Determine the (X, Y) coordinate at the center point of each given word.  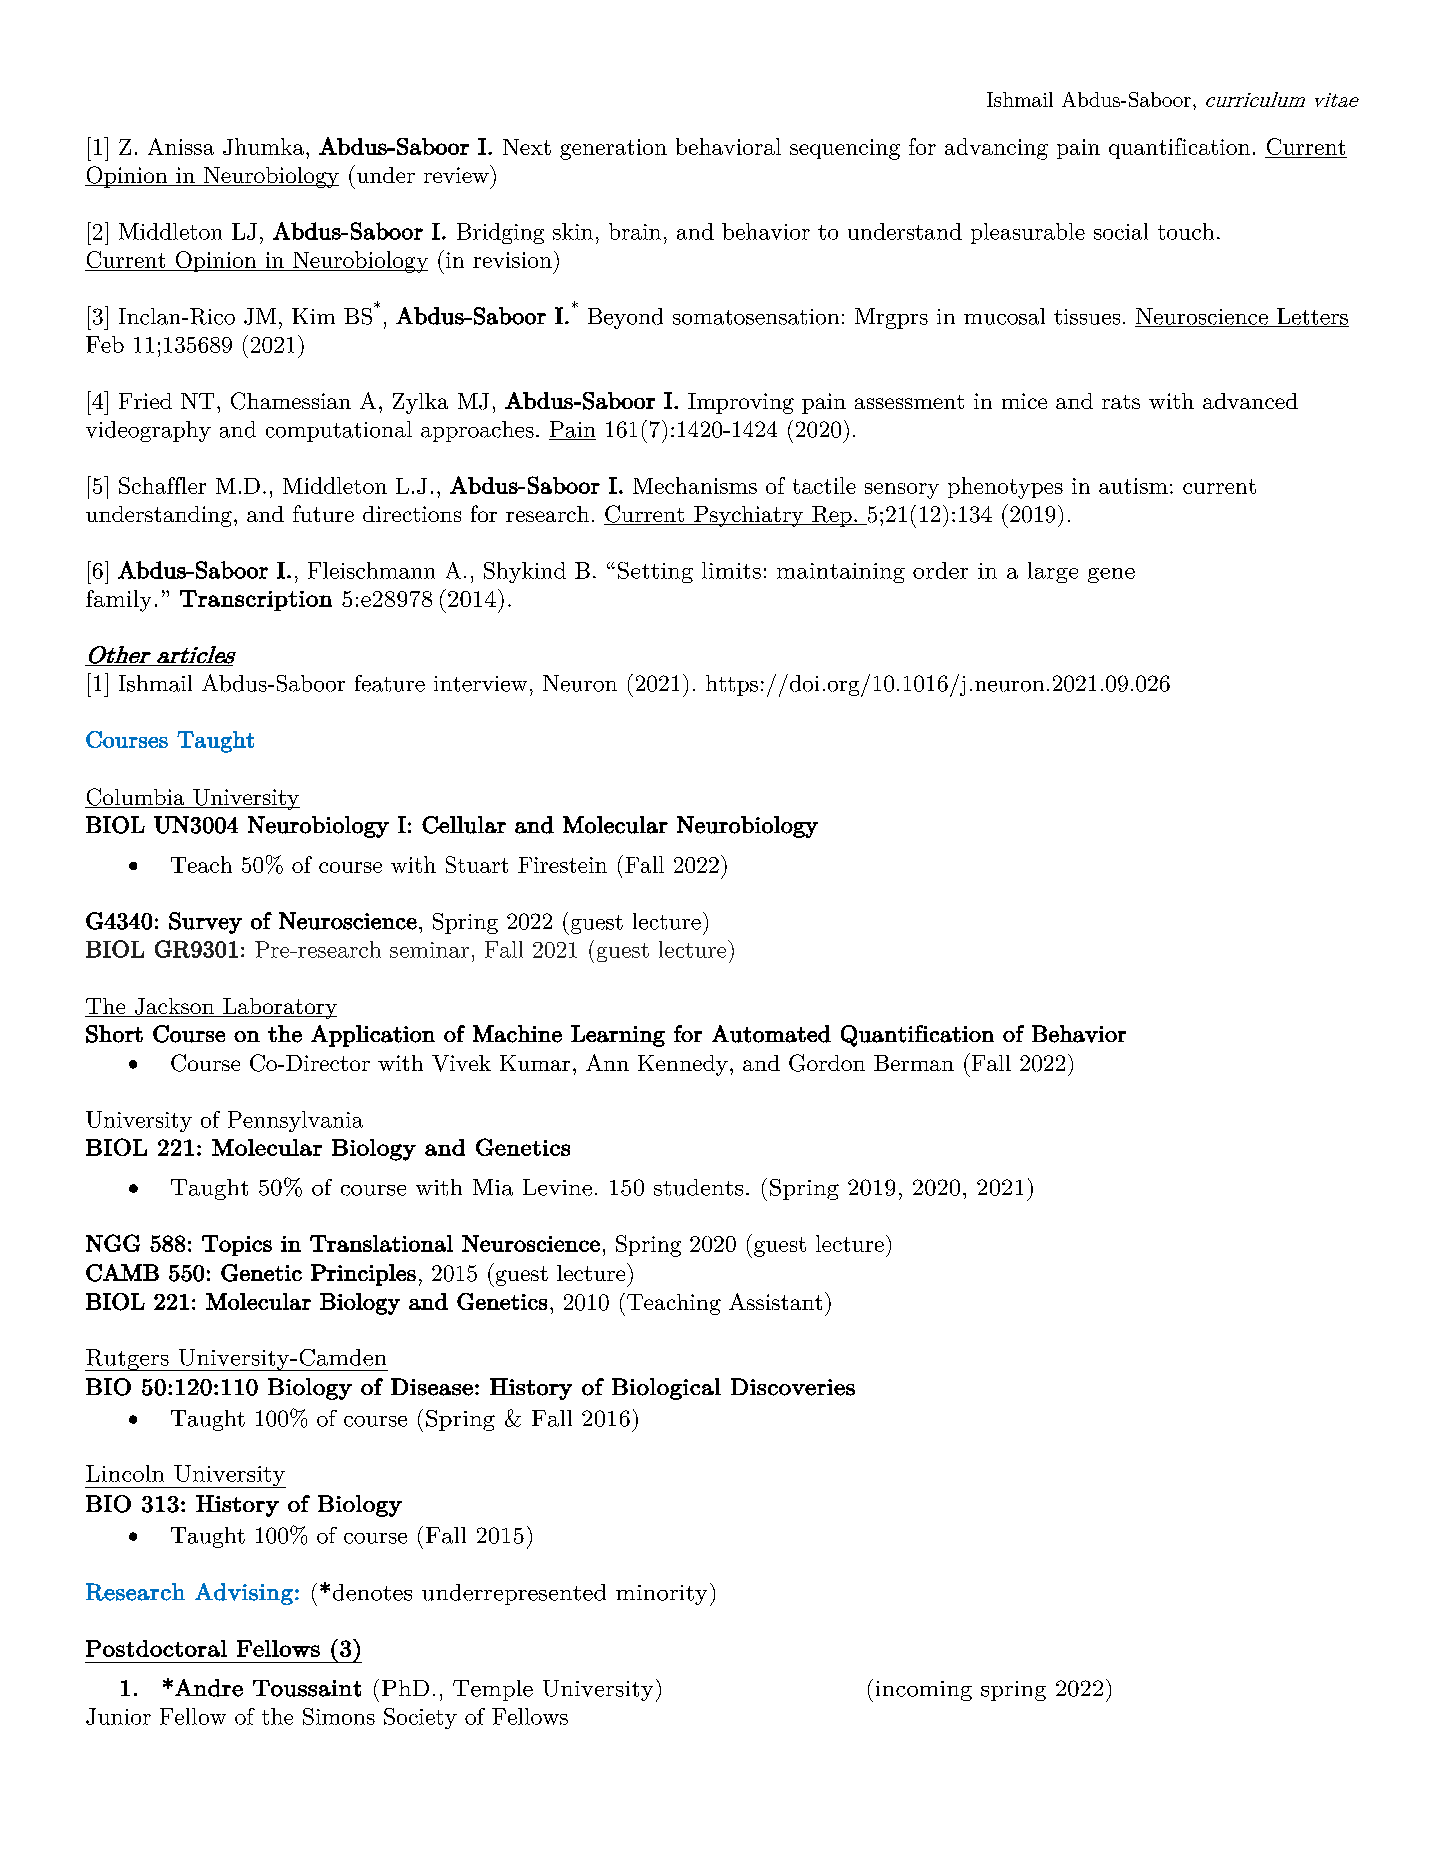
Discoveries (793, 1387)
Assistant (775, 1301)
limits (731, 570)
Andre (209, 1688)
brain (635, 231)
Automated (771, 1034)
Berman (914, 1063)
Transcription (256, 600)
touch (1186, 231)
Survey (205, 923)
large (1053, 572)
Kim (313, 316)
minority (661, 1595)
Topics (237, 1245)
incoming (924, 1691)
